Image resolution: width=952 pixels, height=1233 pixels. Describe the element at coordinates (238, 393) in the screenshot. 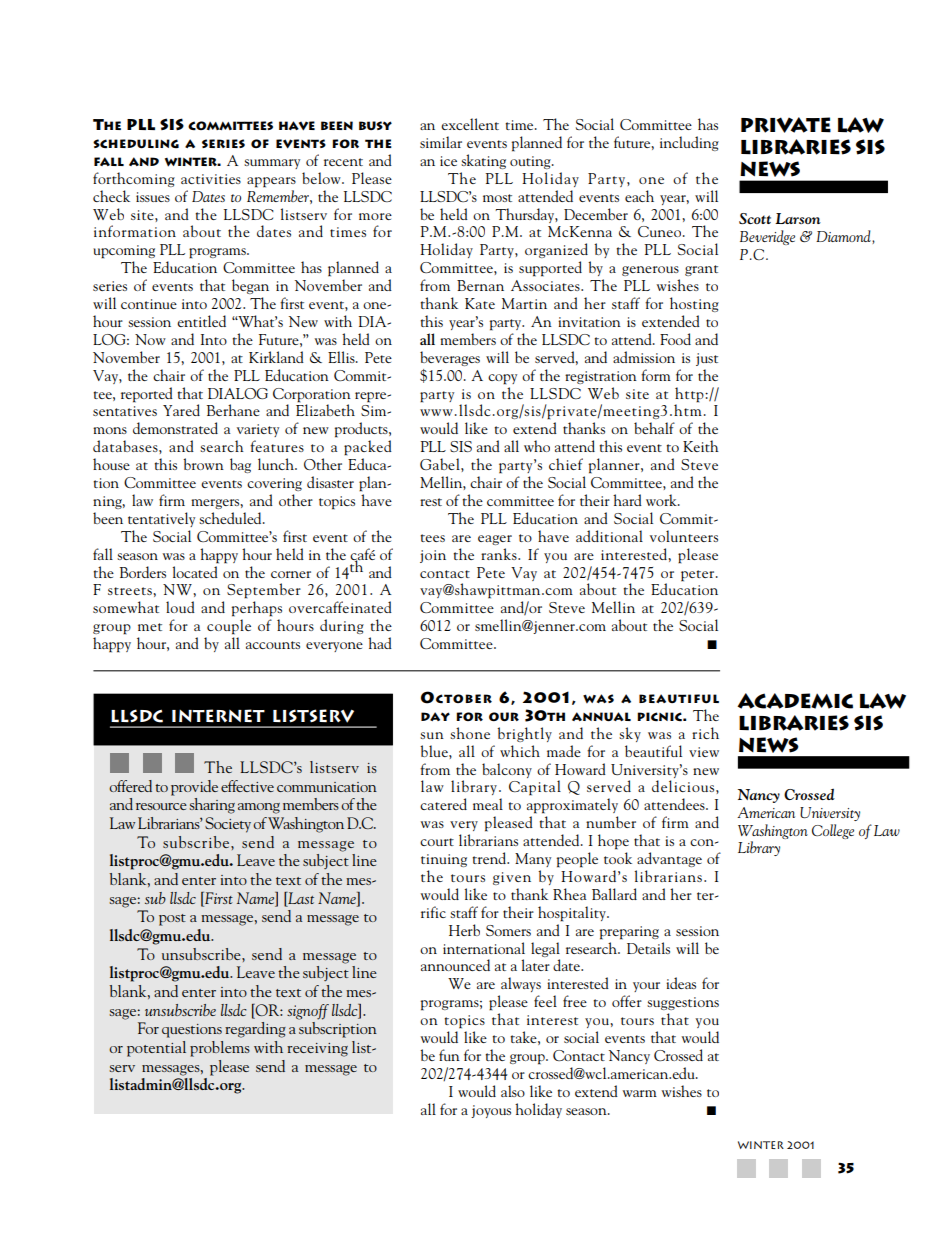

I see `DIALOG` at that location.
